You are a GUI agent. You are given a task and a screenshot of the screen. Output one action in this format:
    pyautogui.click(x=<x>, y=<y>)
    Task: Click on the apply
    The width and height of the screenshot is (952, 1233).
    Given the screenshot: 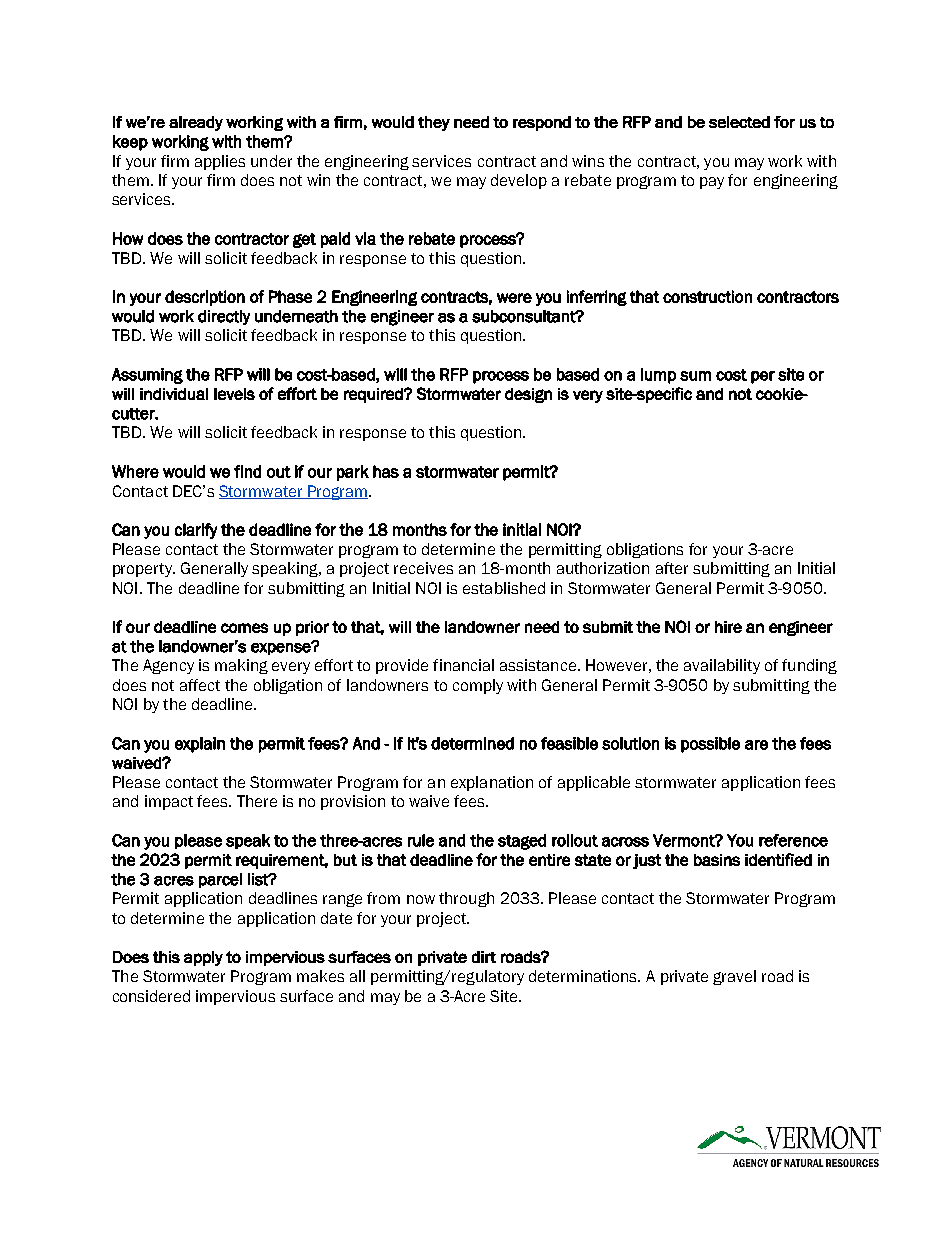 What is the action you would take?
    pyautogui.click(x=203, y=958)
